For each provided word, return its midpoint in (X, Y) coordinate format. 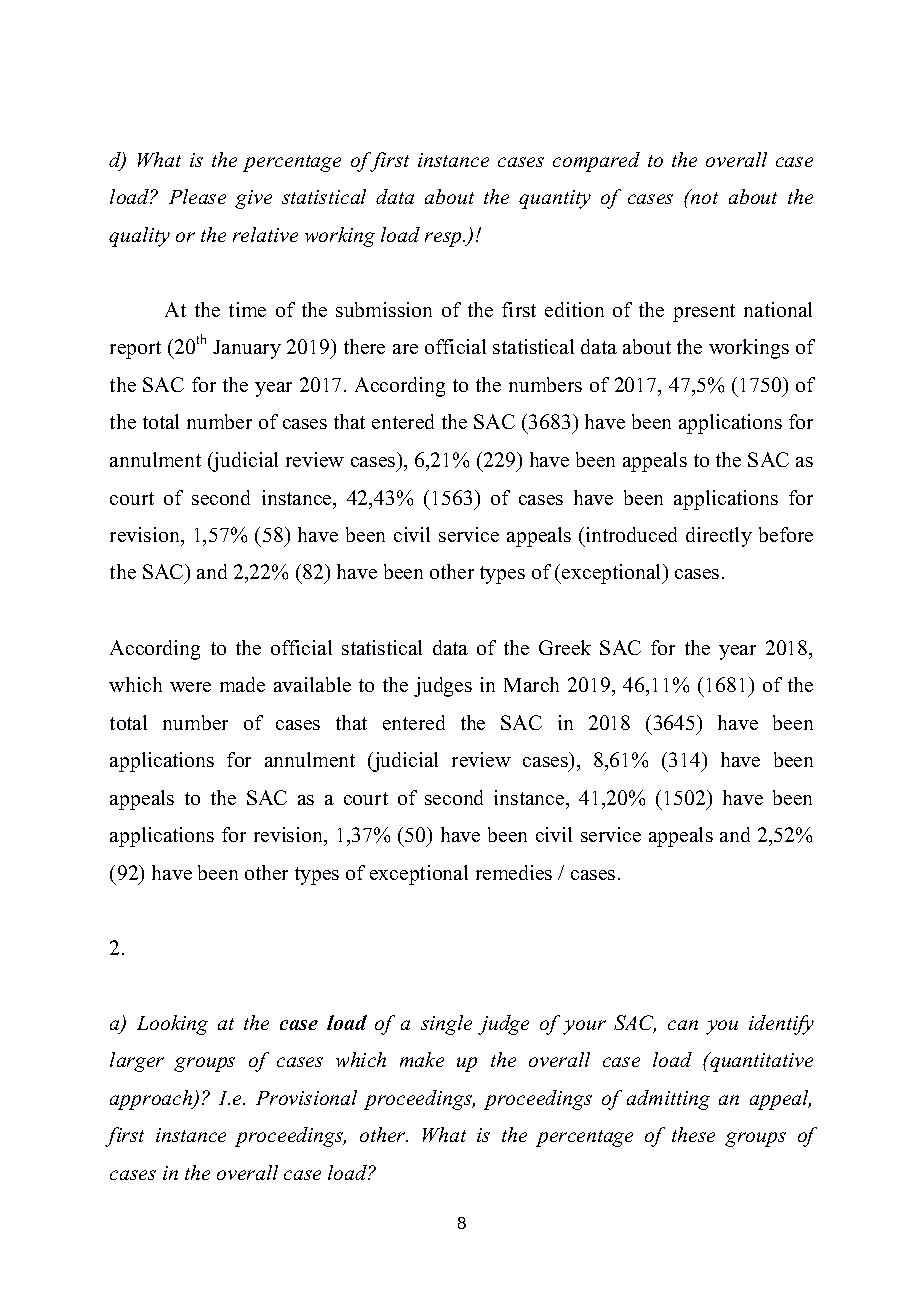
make (422, 1059)
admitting (668, 1100)
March (531, 684)
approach (152, 1100)
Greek (565, 647)
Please (197, 196)
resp (444, 239)
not (703, 197)
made (242, 684)
